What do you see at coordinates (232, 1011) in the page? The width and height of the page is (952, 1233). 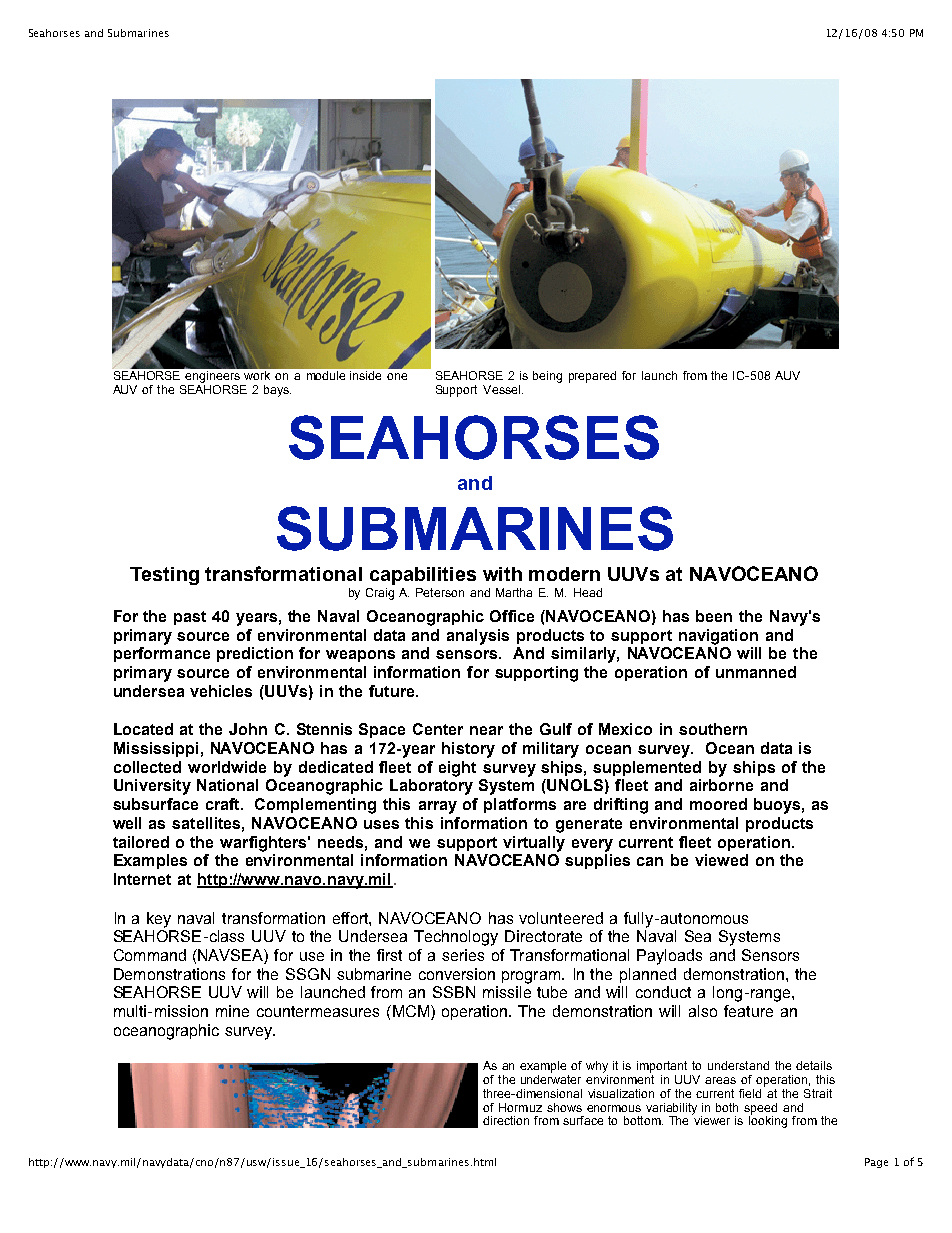 I see `mine` at bounding box center [232, 1011].
